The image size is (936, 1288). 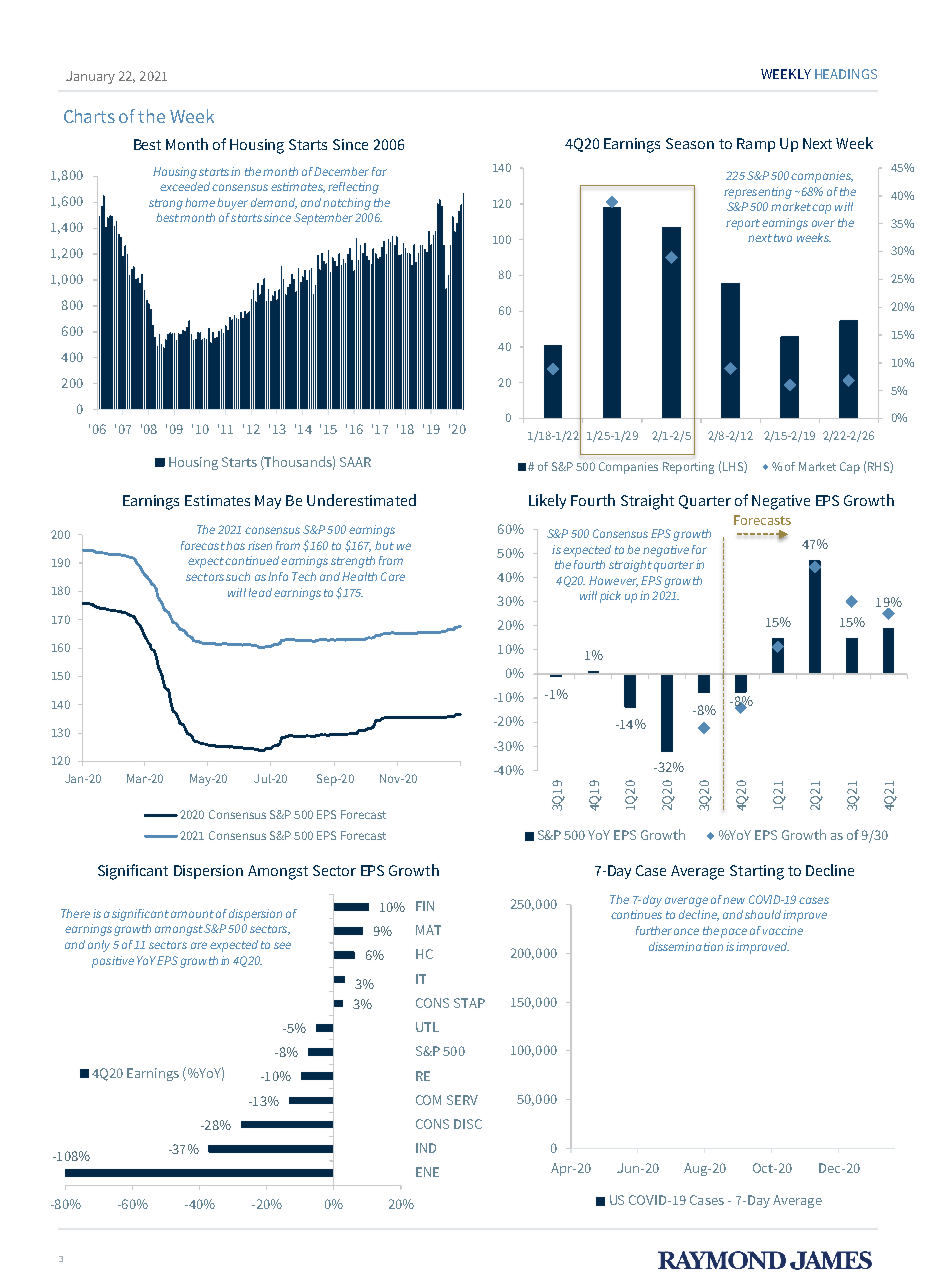 I want to click on Starting, so click(x=757, y=872).
